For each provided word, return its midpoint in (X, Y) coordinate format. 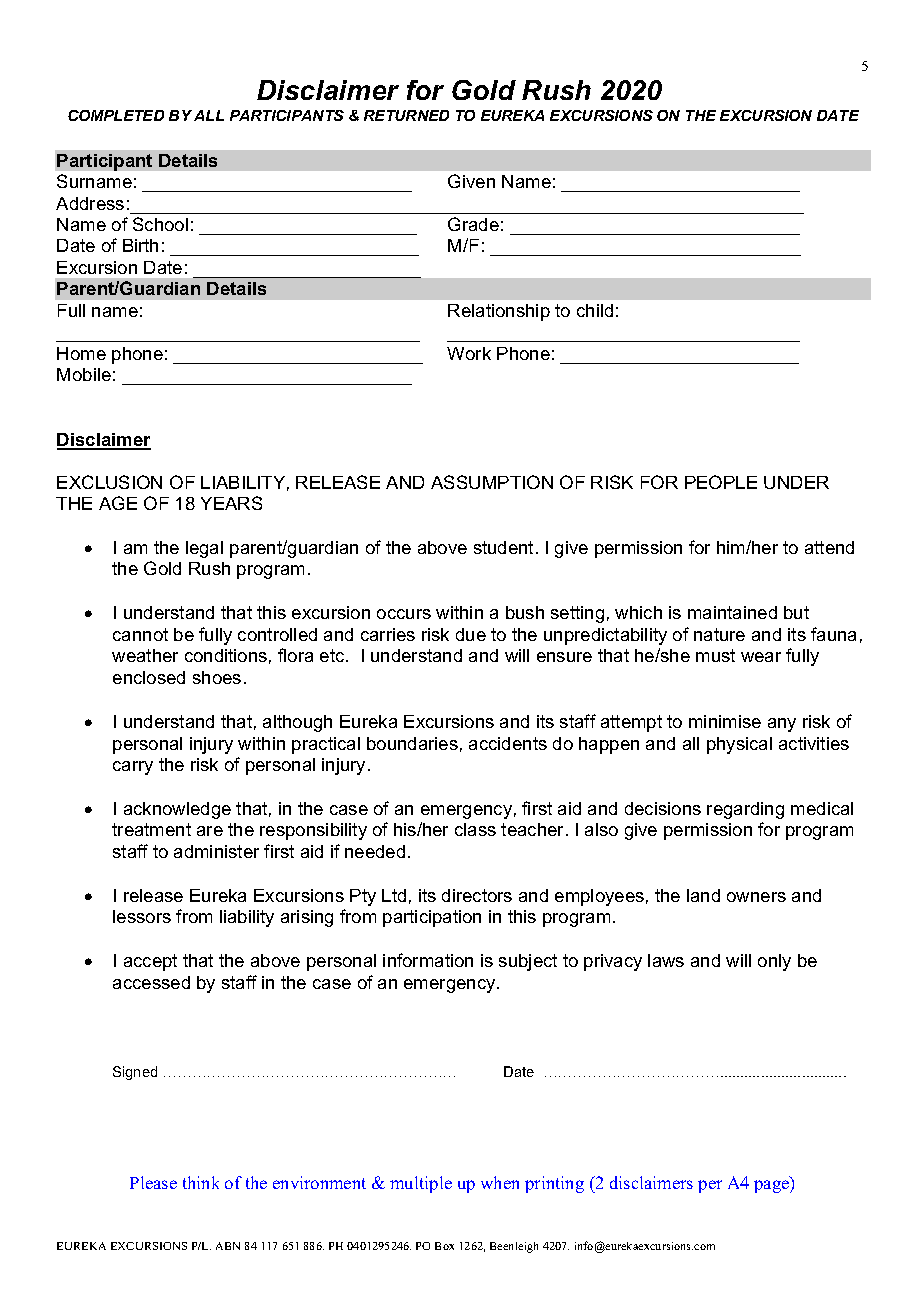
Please (153, 1182)
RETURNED (406, 115)
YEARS (231, 503)
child (595, 310)
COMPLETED (116, 115)
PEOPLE (721, 482)
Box (444, 1246)
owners (756, 897)
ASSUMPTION (492, 482)
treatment (151, 829)
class (475, 829)
